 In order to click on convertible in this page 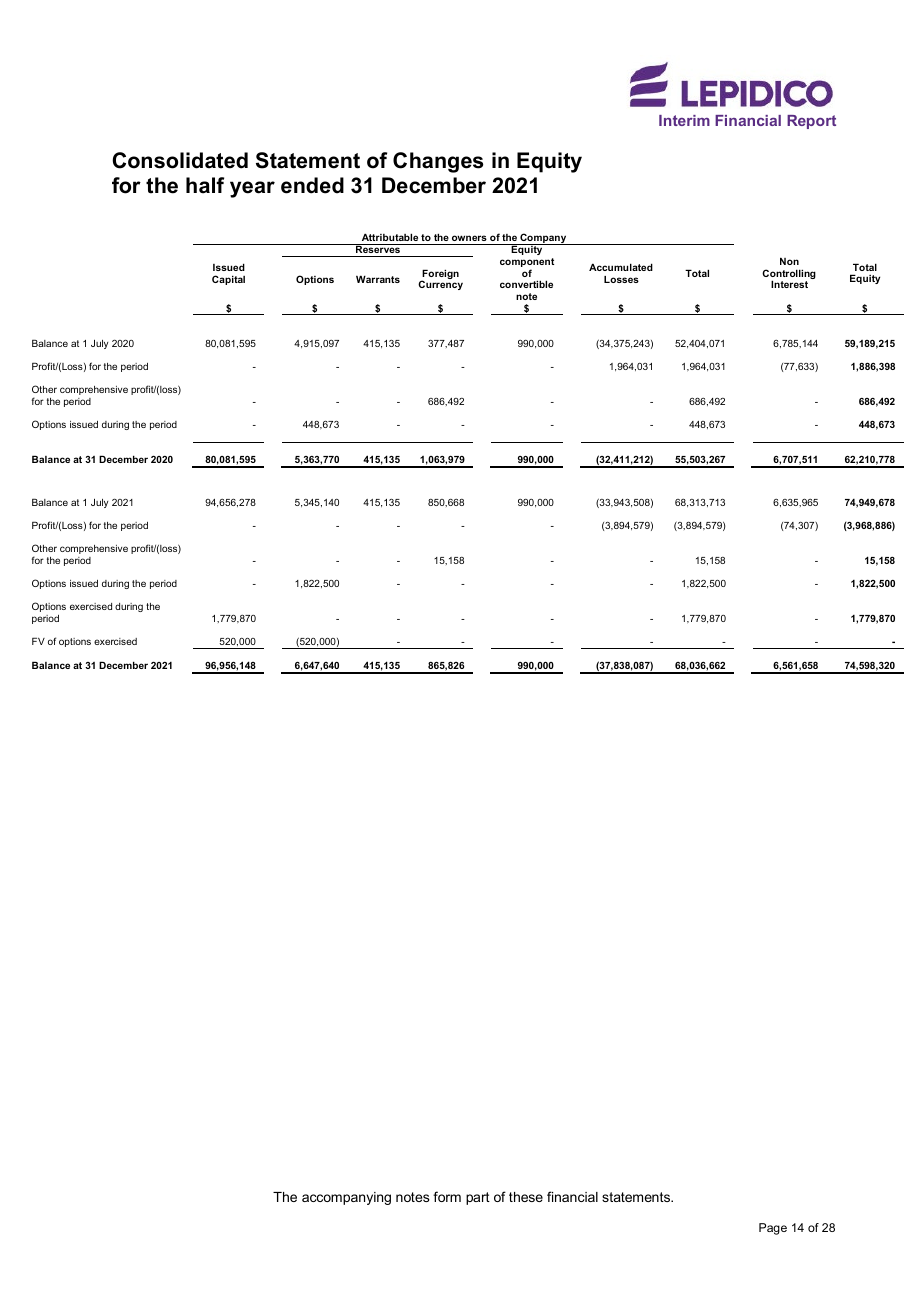, I will do `click(526, 284)`.
